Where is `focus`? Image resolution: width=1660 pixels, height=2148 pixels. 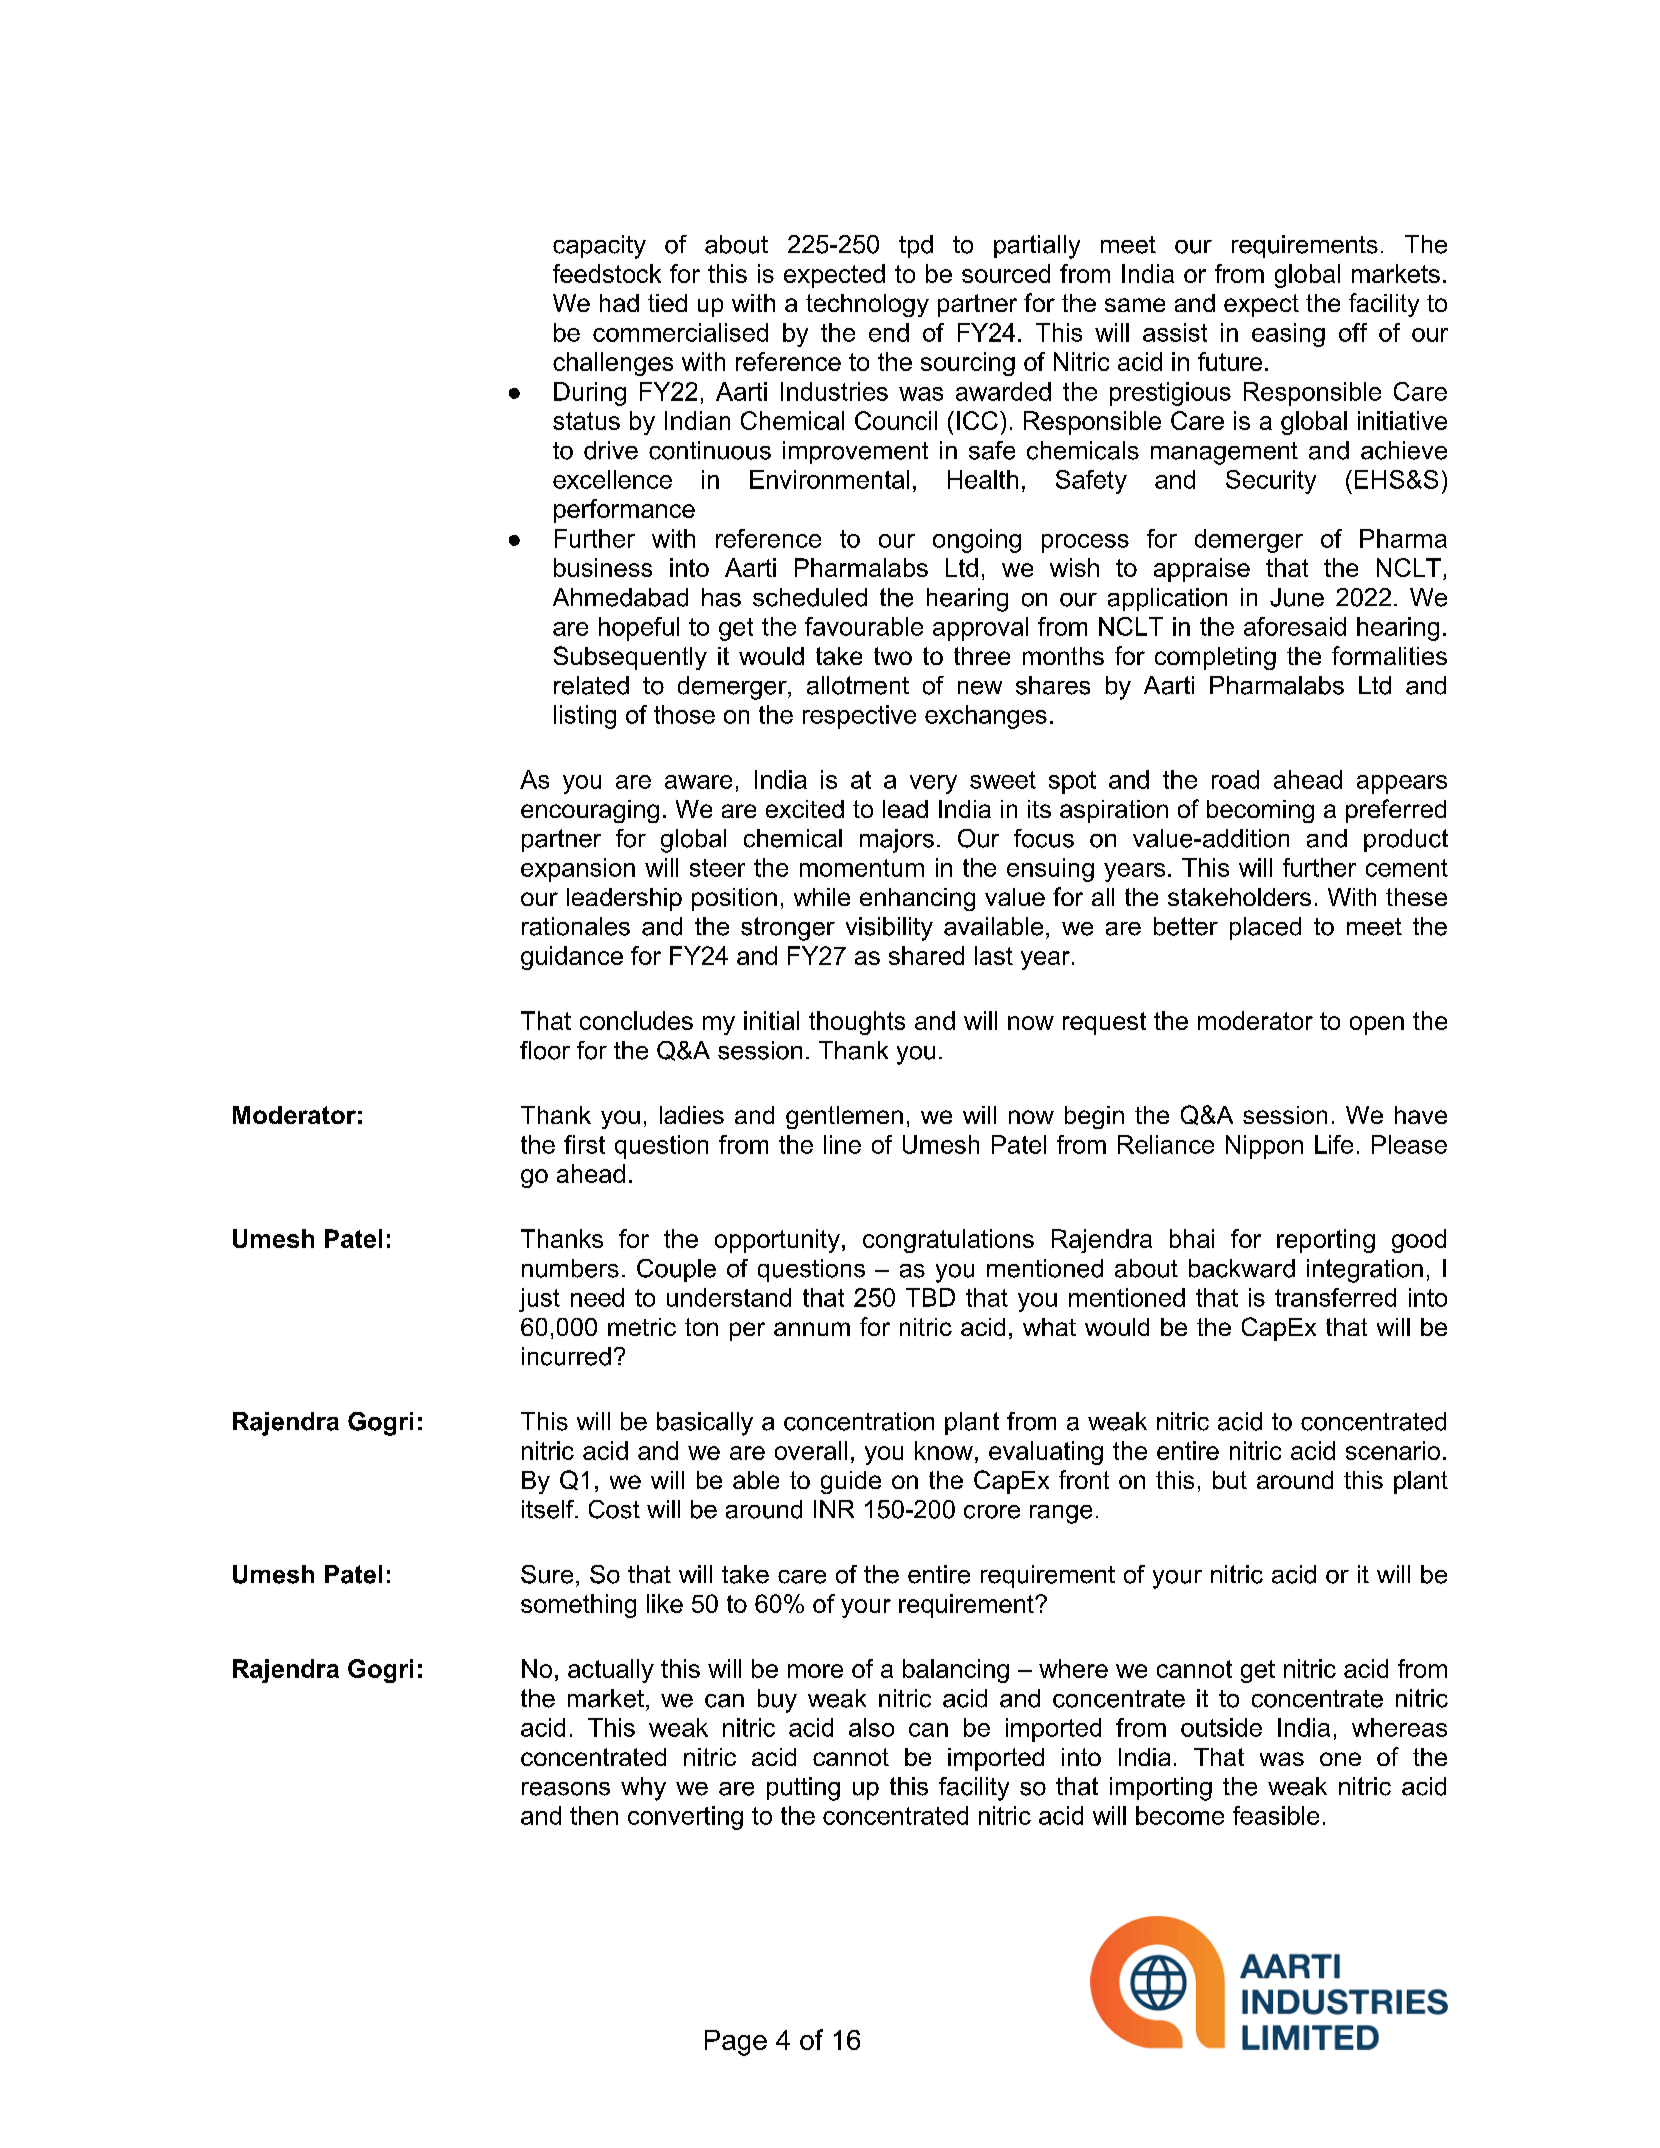 focus is located at coordinates (1044, 838).
